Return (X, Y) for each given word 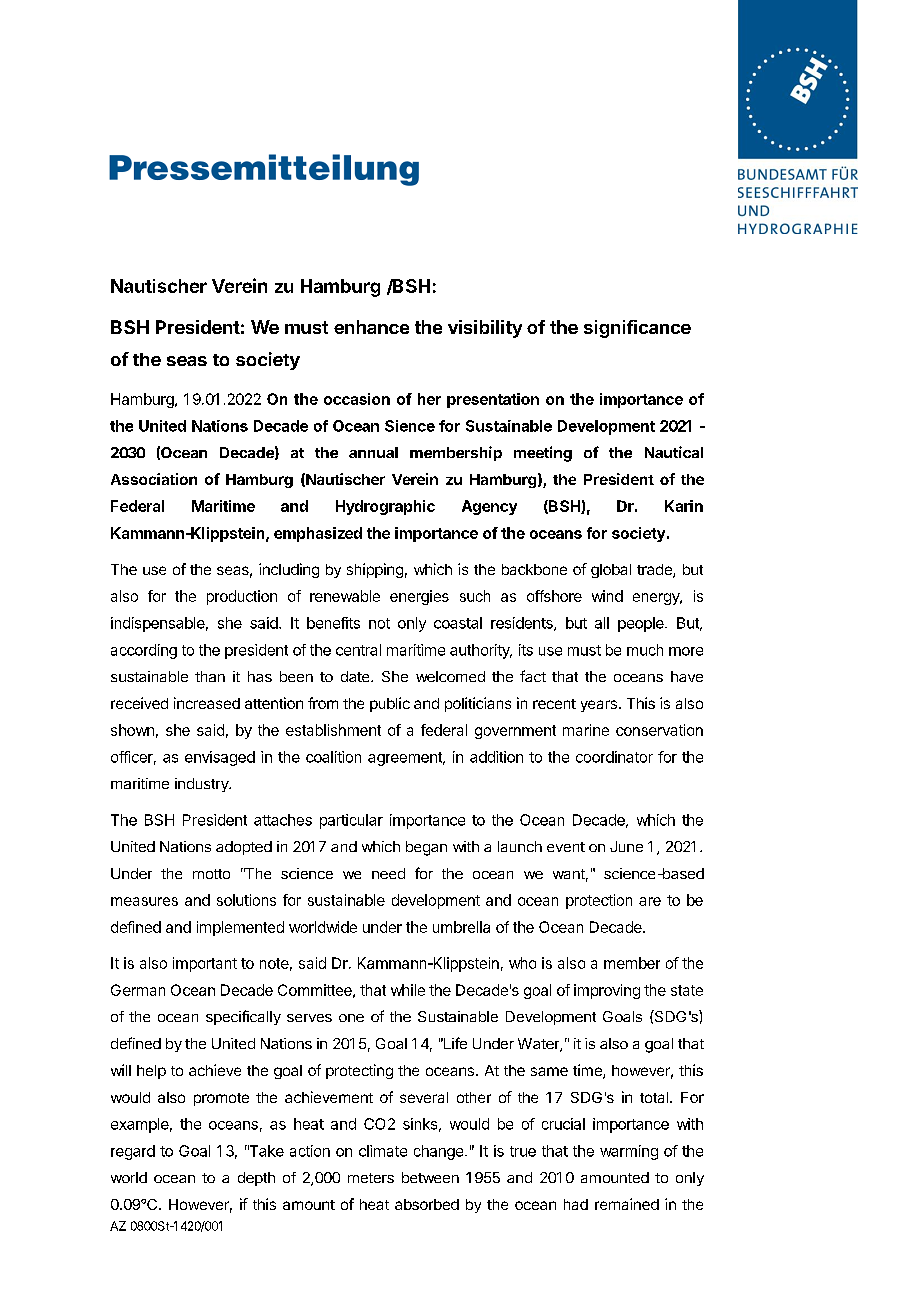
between (430, 1177)
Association (154, 479)
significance (637, 329)
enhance (371, 327)
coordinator (614, 757)
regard (133, 1152)
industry (203, 785)
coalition (333, 757)
